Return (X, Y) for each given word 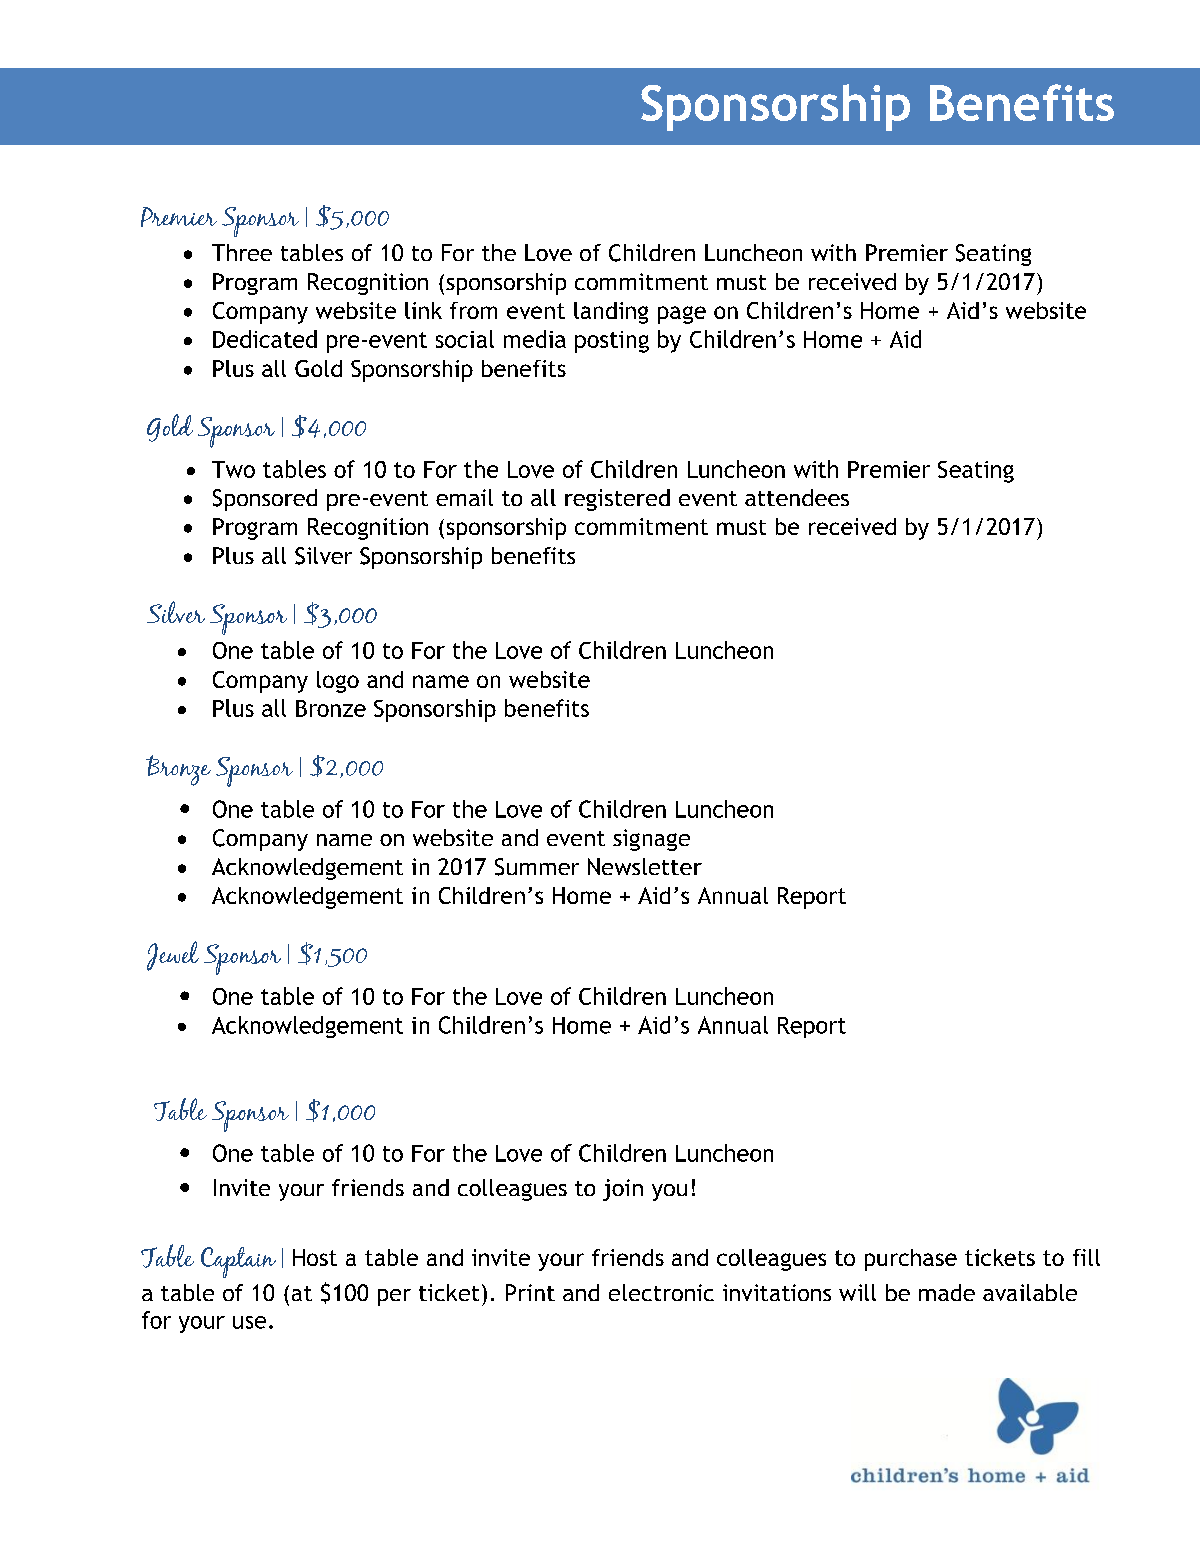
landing (611, 313)
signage (651, 840)
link (423, 310)
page (682, 315)
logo (338, 682)
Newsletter (645, 866)
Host (315, 1257)
